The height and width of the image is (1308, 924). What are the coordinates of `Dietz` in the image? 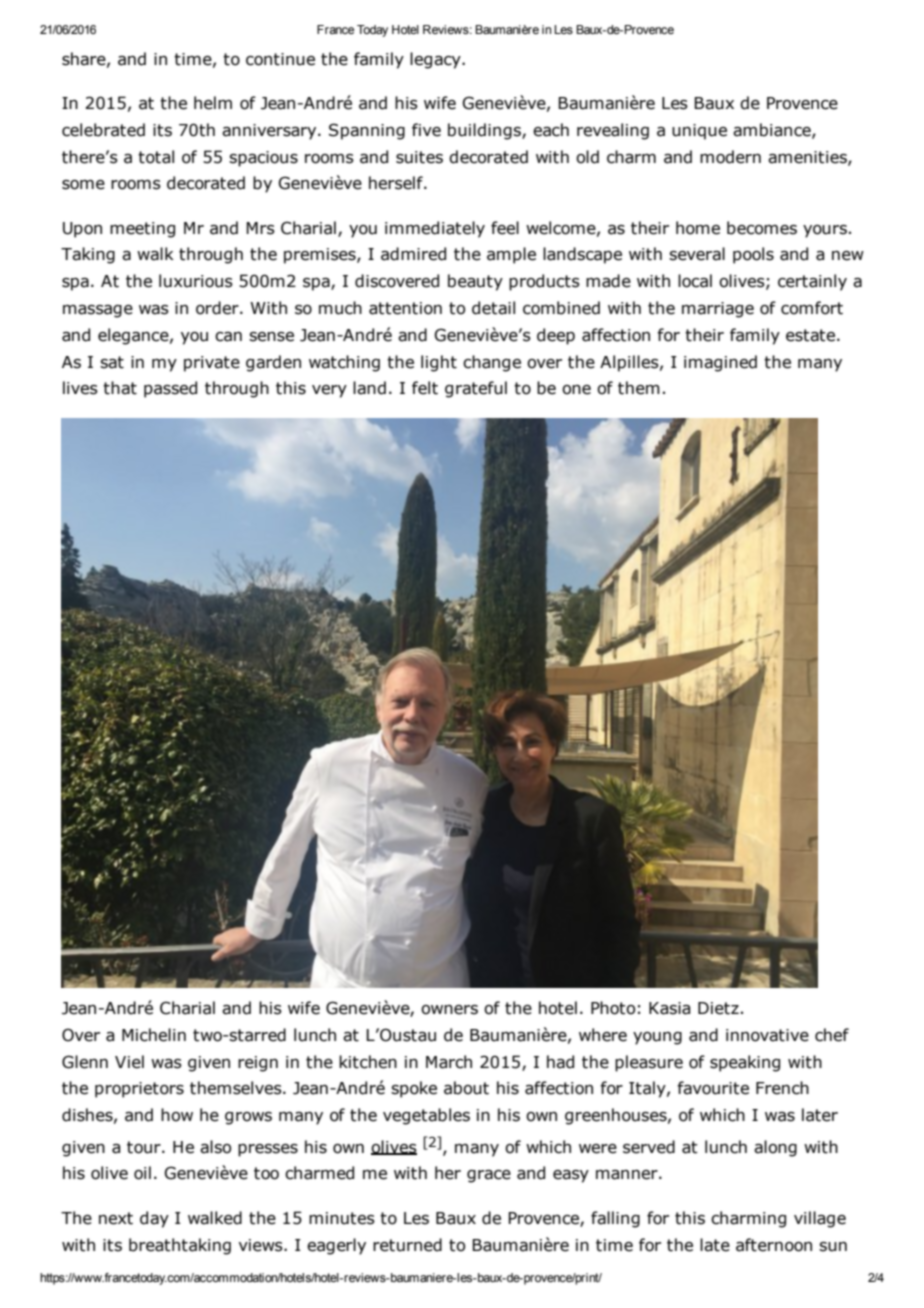 It's located at (718, 1008).
